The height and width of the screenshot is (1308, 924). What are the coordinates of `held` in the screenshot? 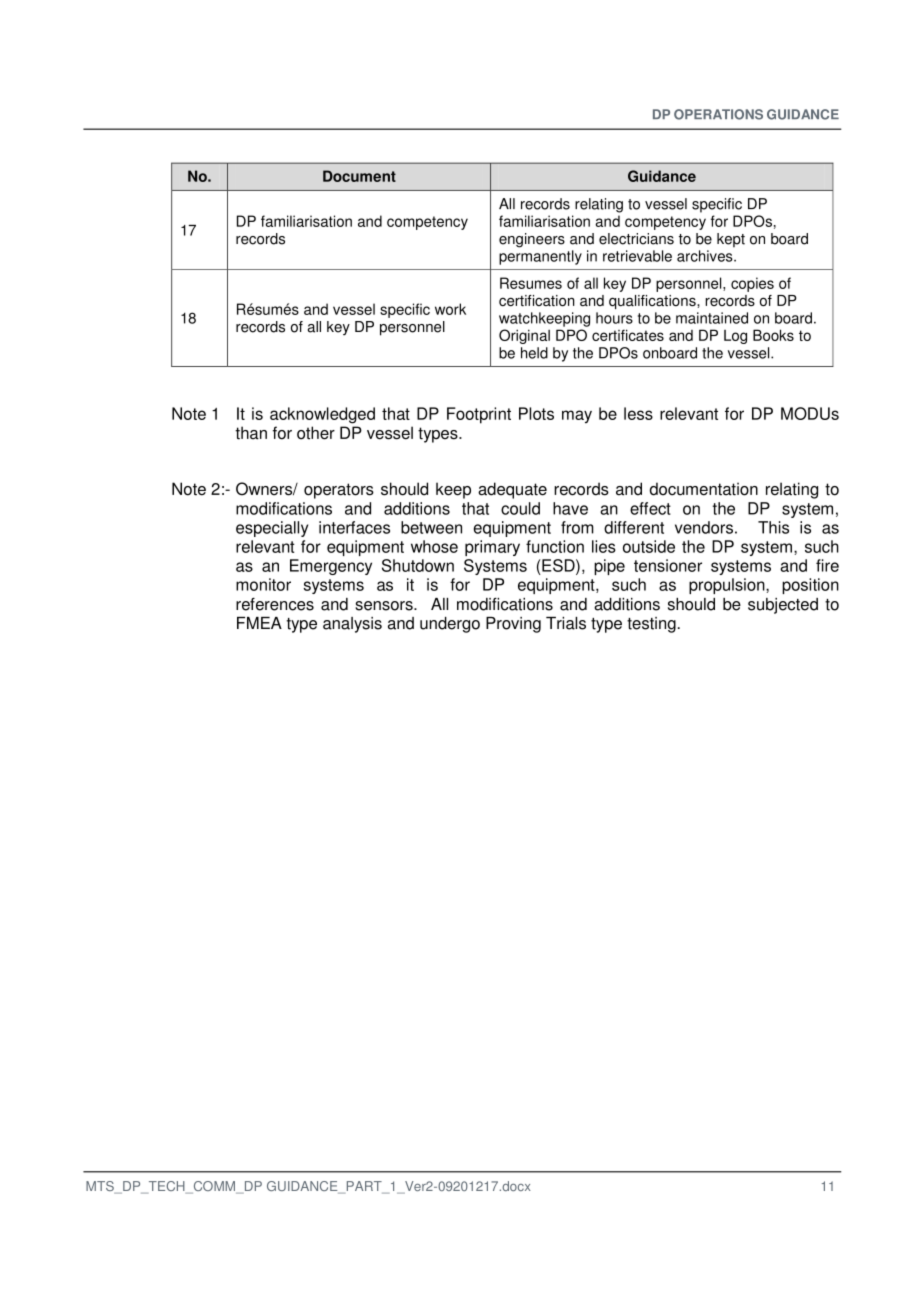 It's located at (534, 353).
